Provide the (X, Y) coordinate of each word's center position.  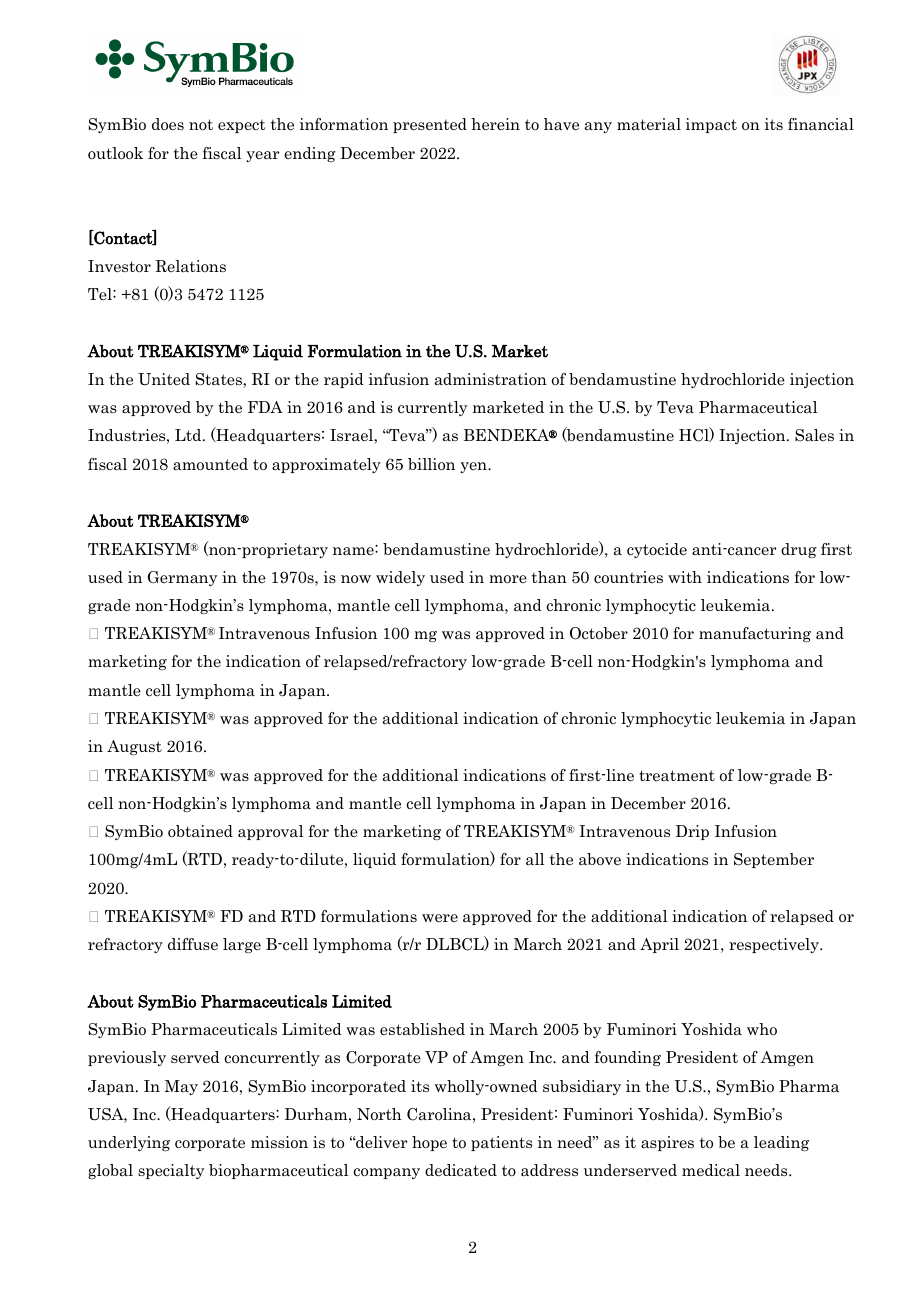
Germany (183, 578)
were (440, 918)
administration (491, 379)
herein (495, 124)
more (508, 579)
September (774, 860)
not (201, 124)
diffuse (193, 944)
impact (711, 125)
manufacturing (755, 634)
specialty (171, 1171)
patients (501, 1143)
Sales (814, 435)
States (220, 379)
